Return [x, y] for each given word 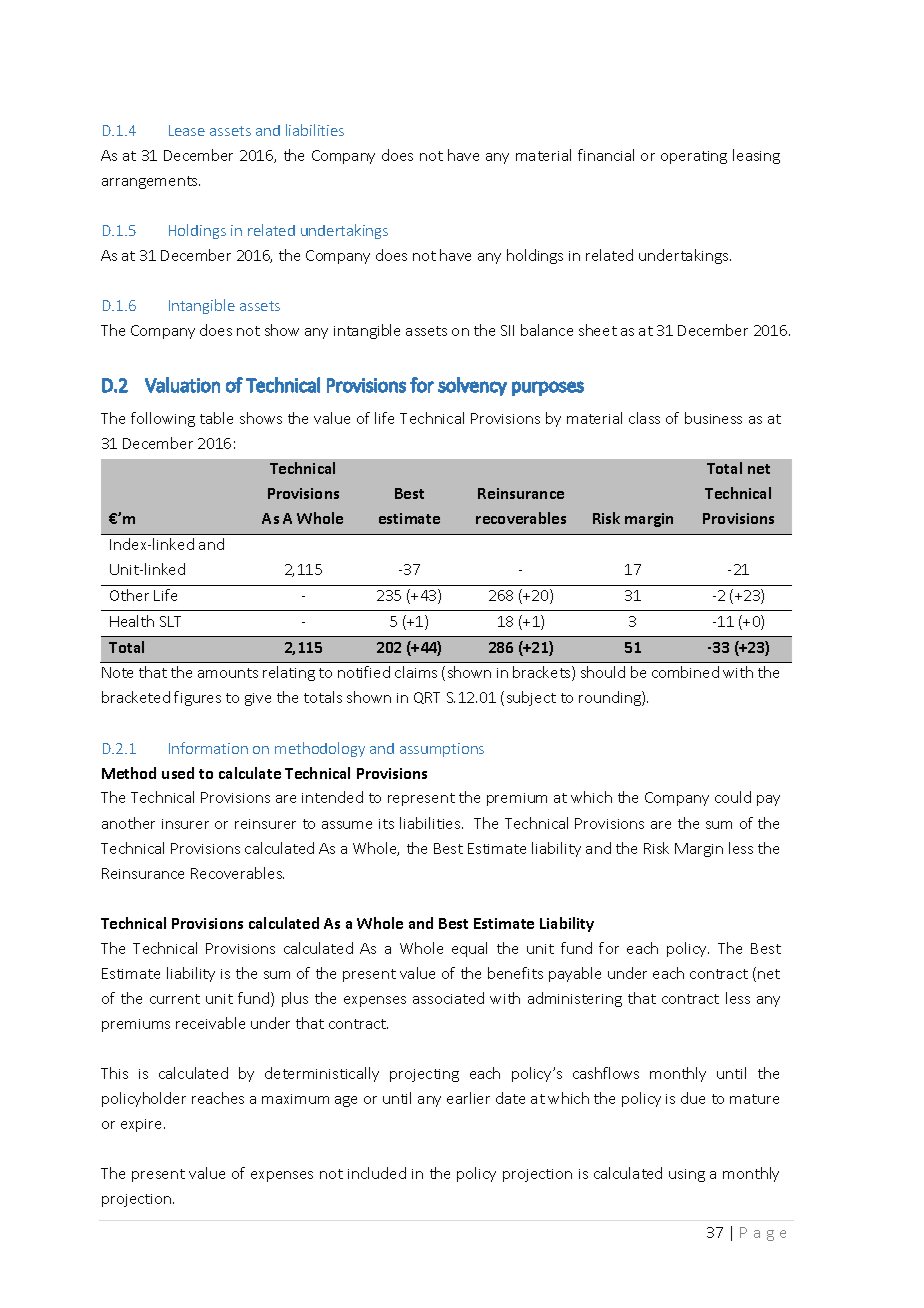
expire [143, 1125]
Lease [187, 130]
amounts [228, 673]
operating [694, 157]
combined [685, 672]
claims [416, 672]
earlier [468, 1098]
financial [606, 155]
